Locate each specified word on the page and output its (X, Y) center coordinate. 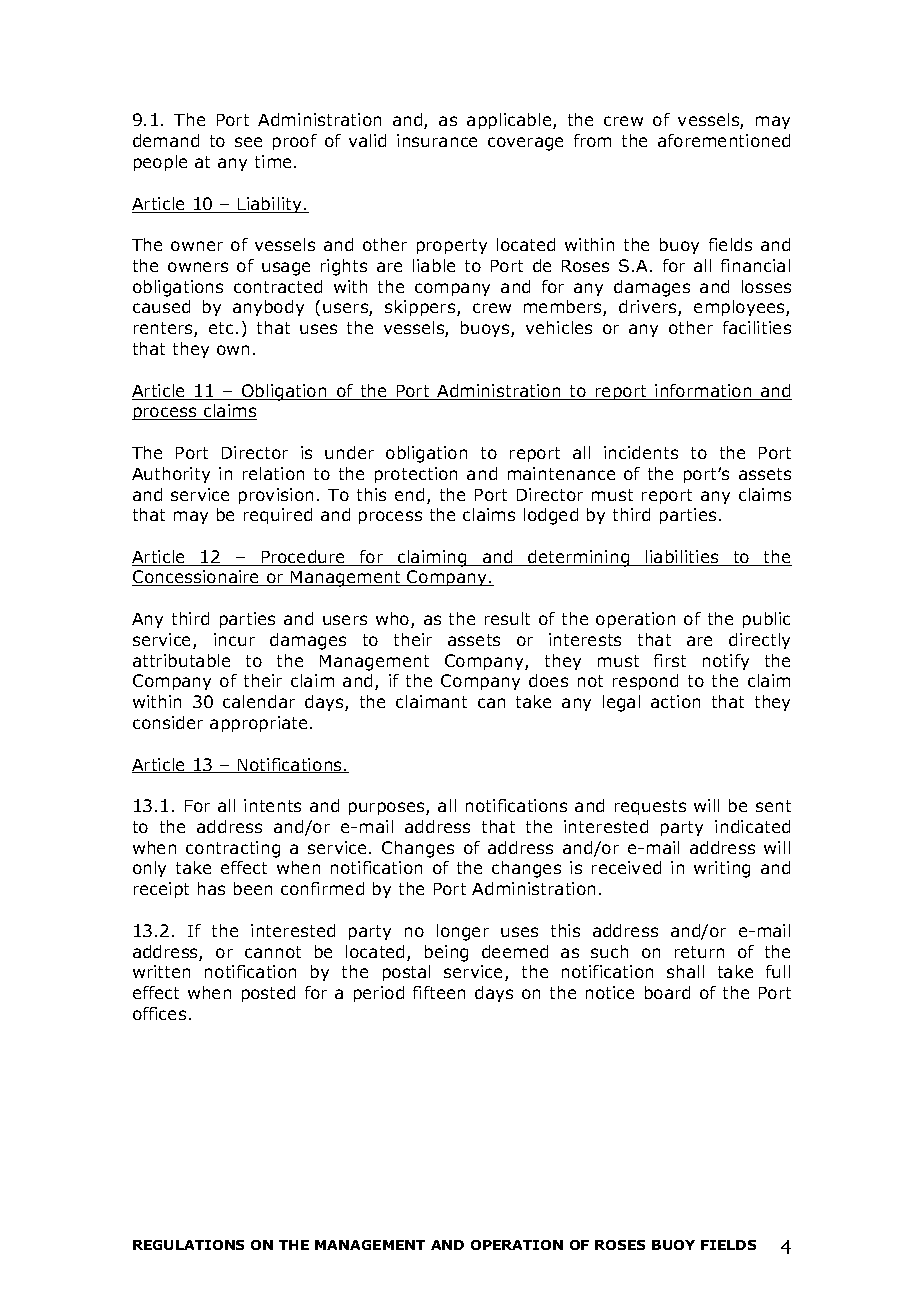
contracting (233, 849)
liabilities (682, 558)
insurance (437, 140)
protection (416, 475)
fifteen (439, 992)
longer (463, 932)
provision (276, 496)
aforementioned (724, 140)
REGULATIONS (188, 1245)
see (248, 142)
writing (722, 869)
